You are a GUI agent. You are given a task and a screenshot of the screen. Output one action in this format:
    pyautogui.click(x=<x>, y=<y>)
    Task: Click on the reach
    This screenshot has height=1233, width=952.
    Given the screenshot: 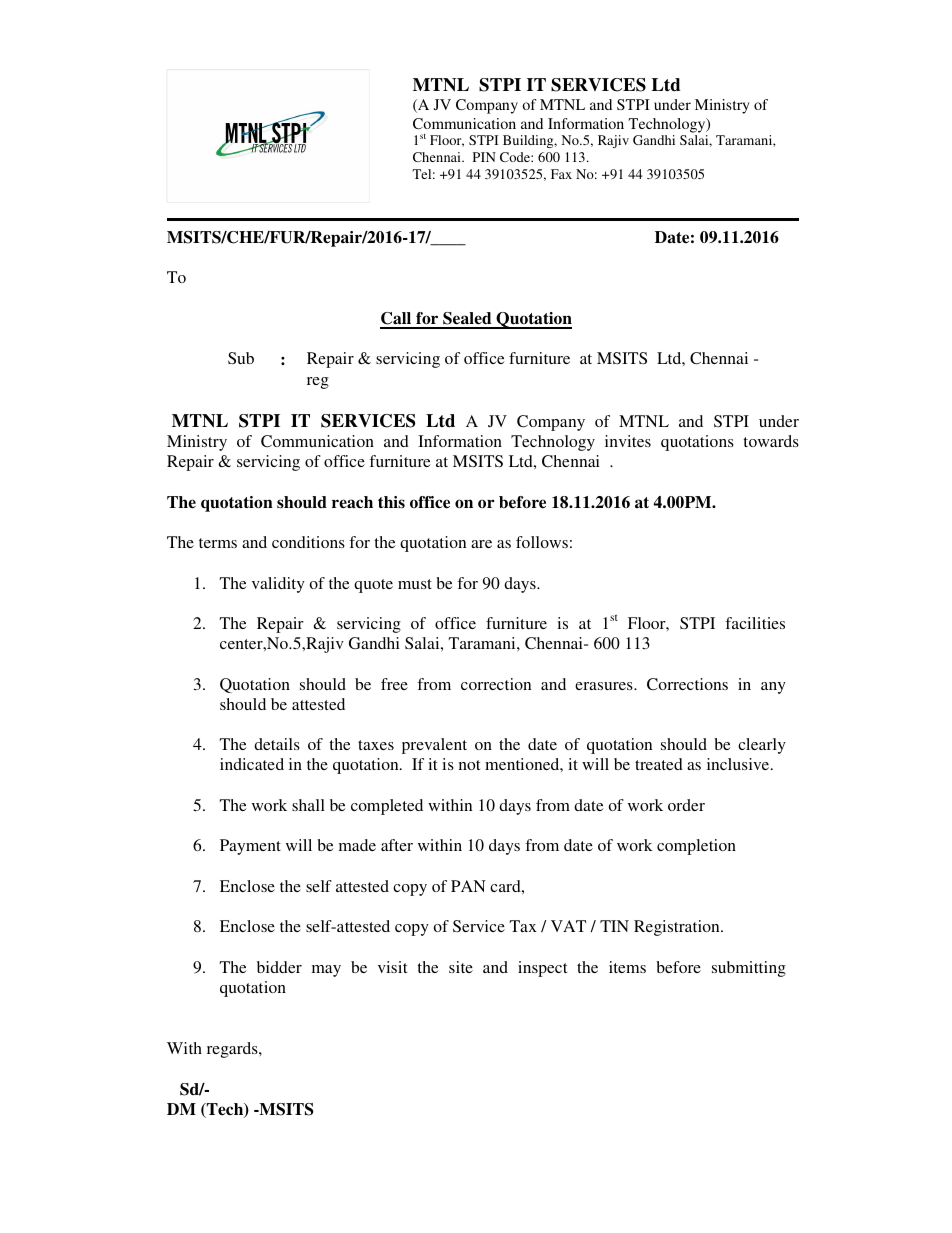 What is the action you would take?
    pyautogui.click(x=352, y=502)
